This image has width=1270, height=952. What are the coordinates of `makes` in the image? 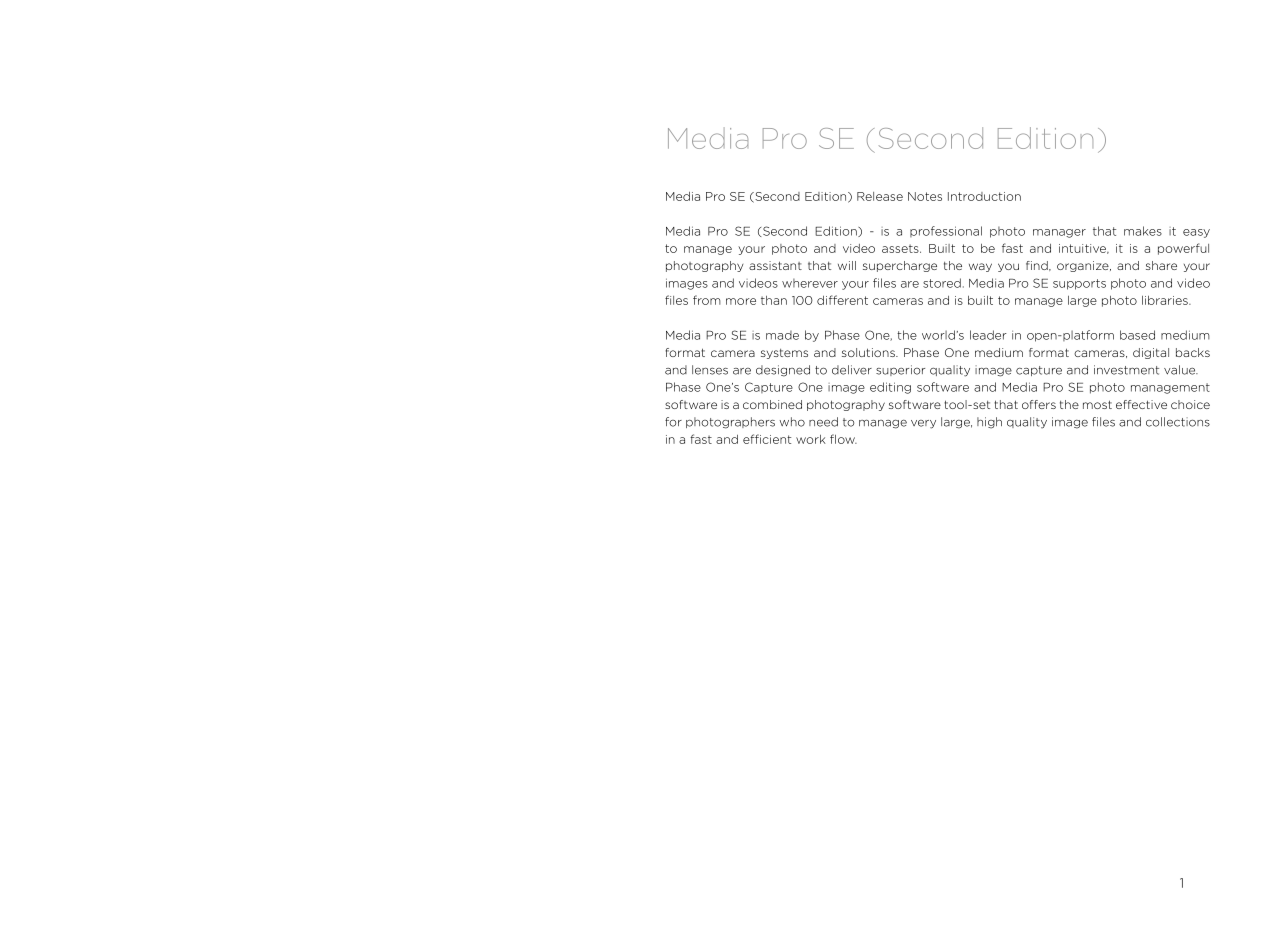 It's located at (1143, 231).
